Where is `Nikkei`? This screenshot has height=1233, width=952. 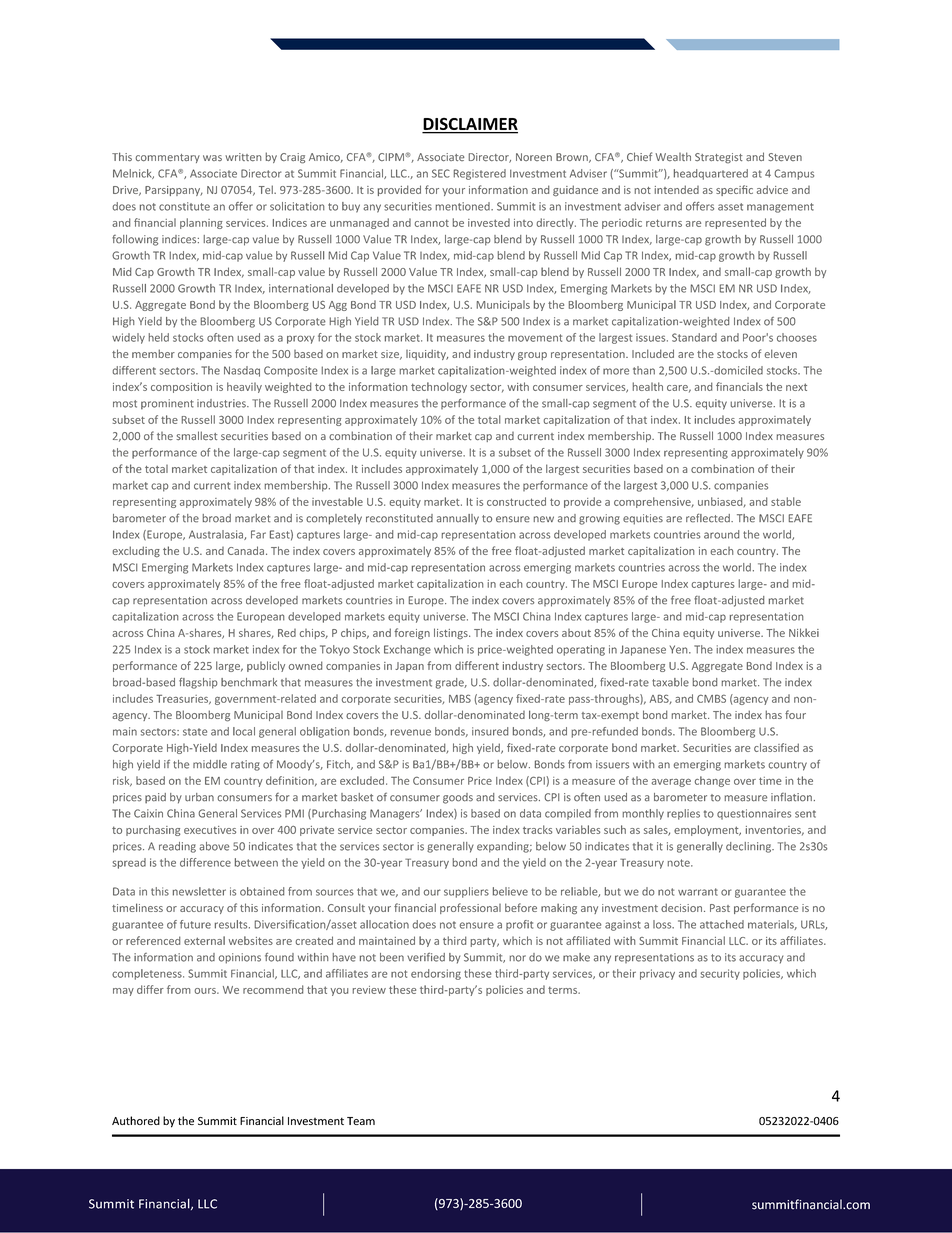
Nikkei is located at coordinates (804, 632).
